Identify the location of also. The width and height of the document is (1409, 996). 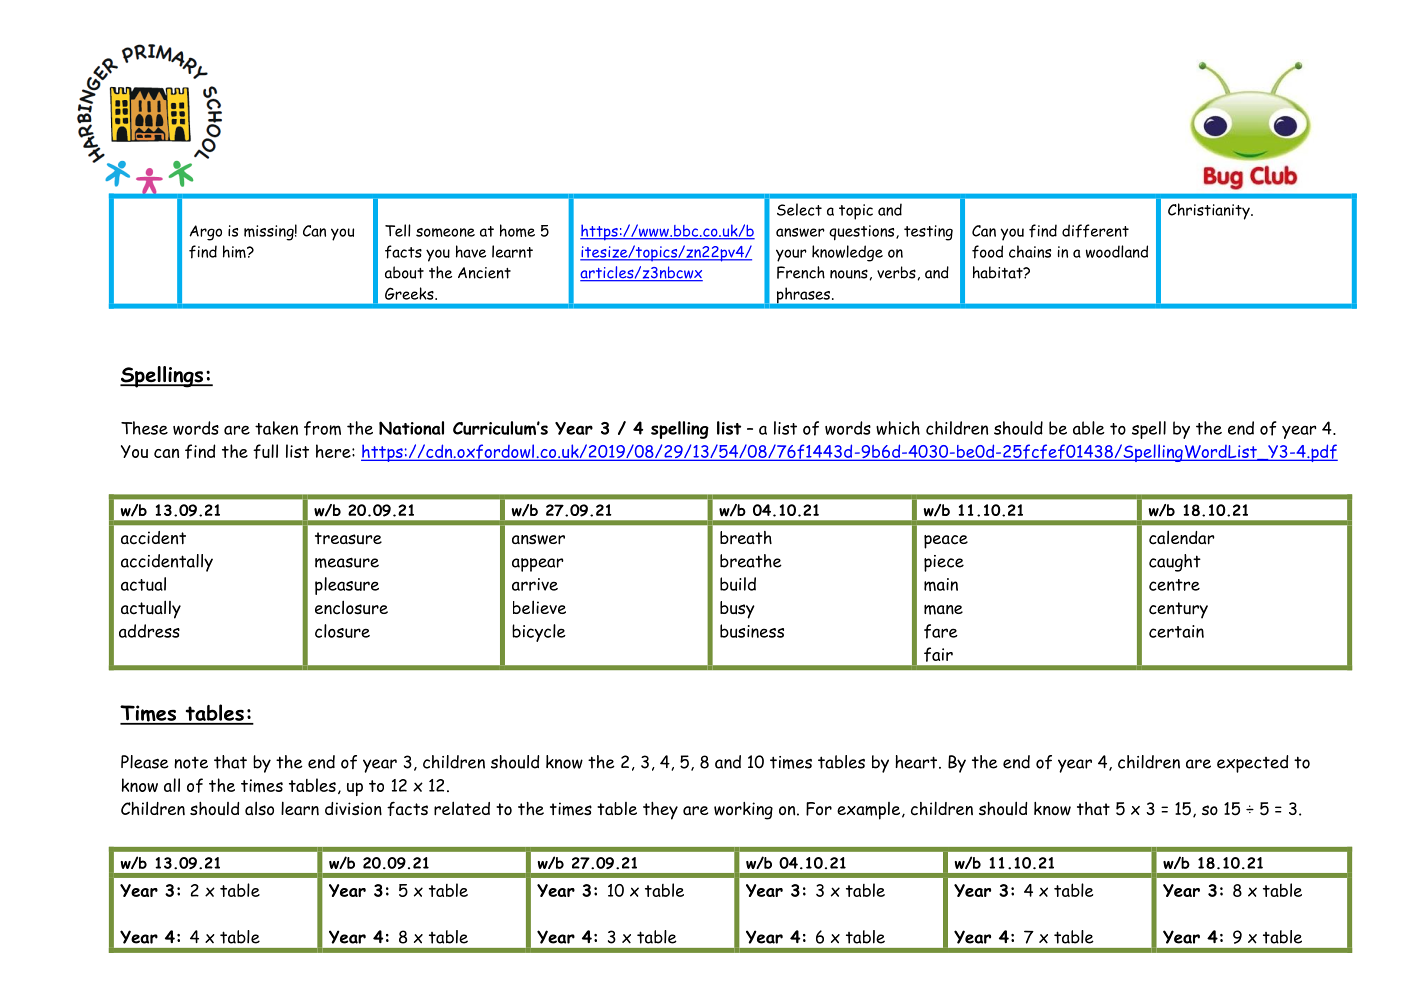
(259, 808).
